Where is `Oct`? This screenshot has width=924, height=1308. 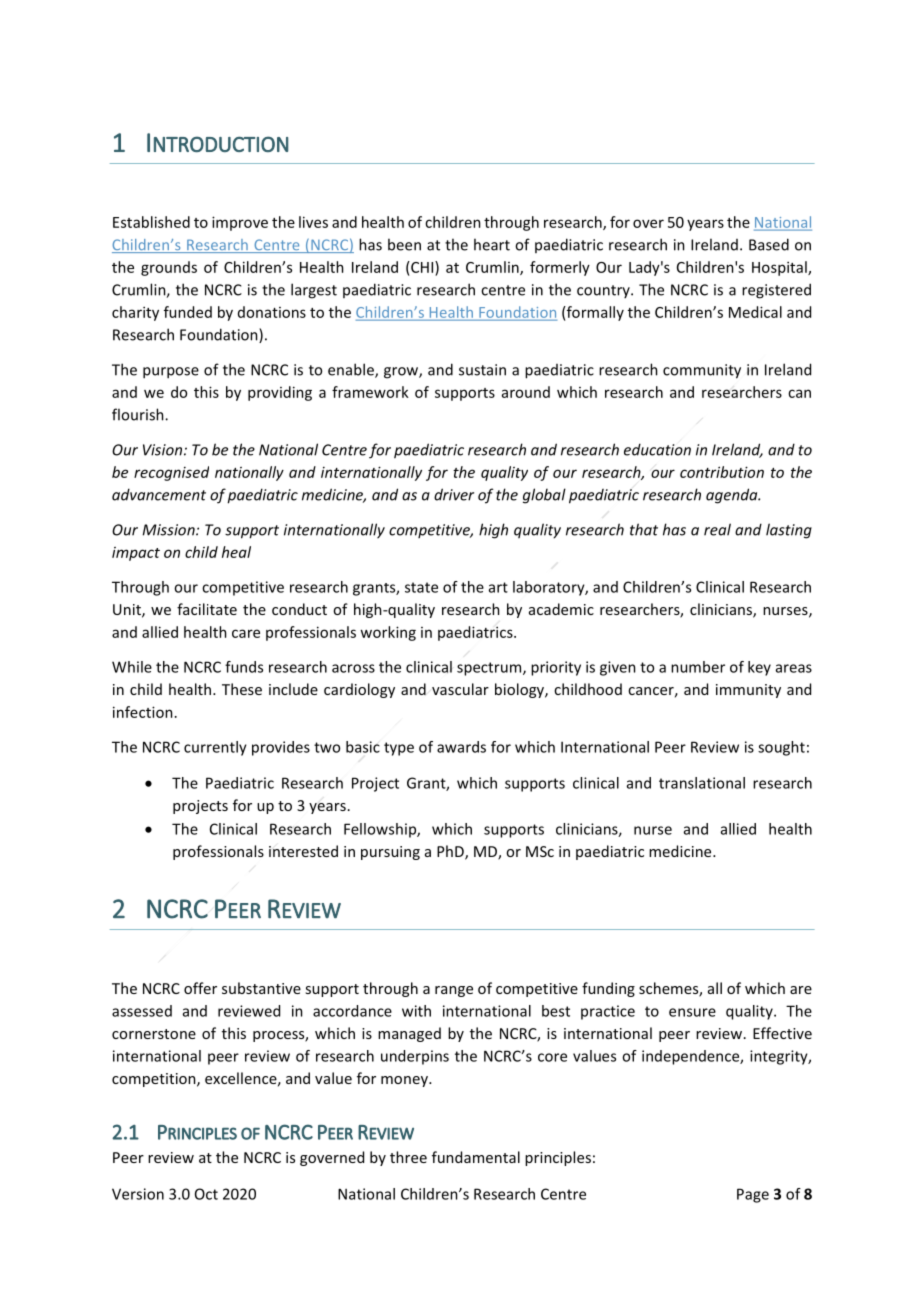
Oct is located at coordinates (206, 1194).
